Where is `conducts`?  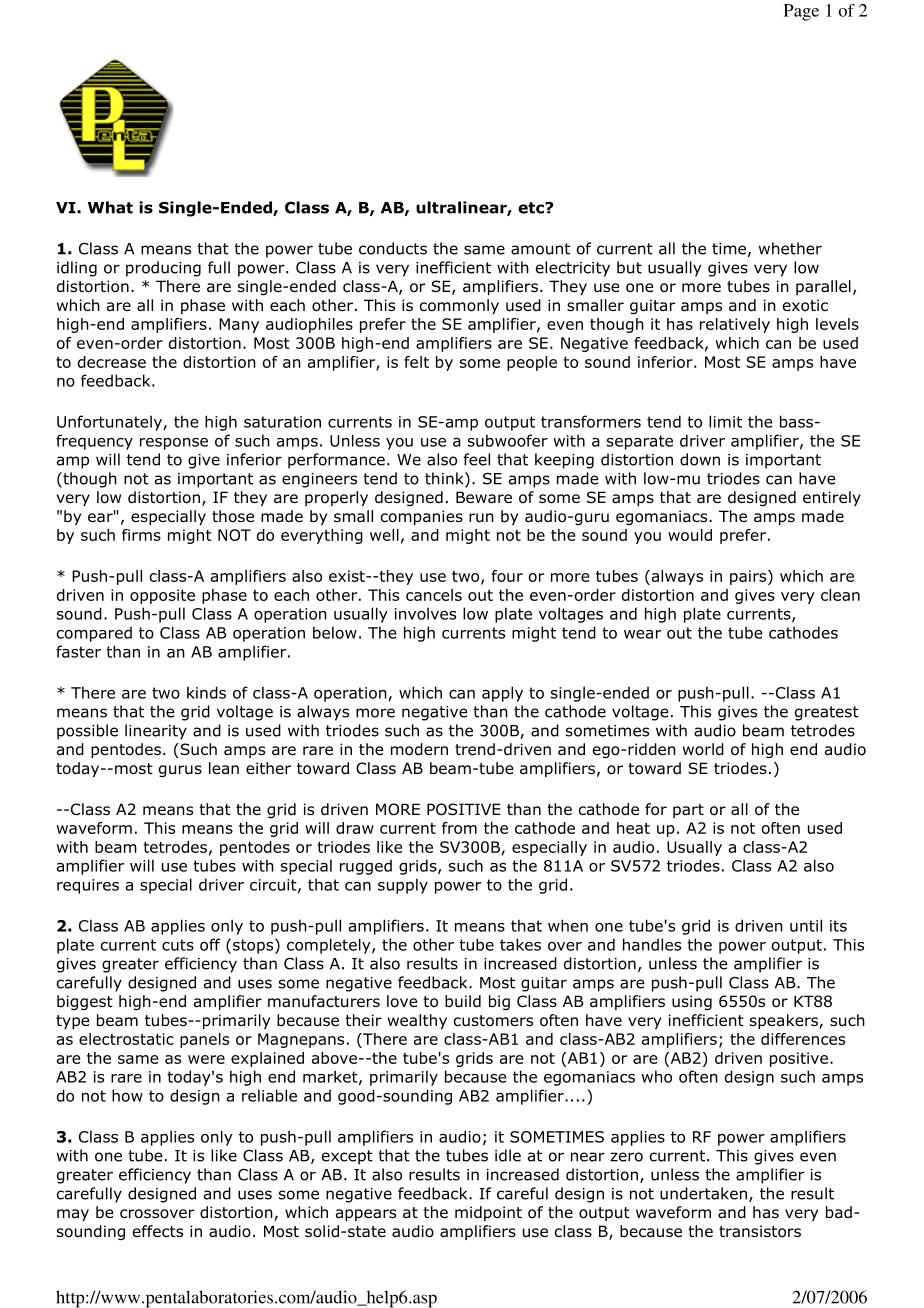 conducts is located at coordinates (393, 248).
